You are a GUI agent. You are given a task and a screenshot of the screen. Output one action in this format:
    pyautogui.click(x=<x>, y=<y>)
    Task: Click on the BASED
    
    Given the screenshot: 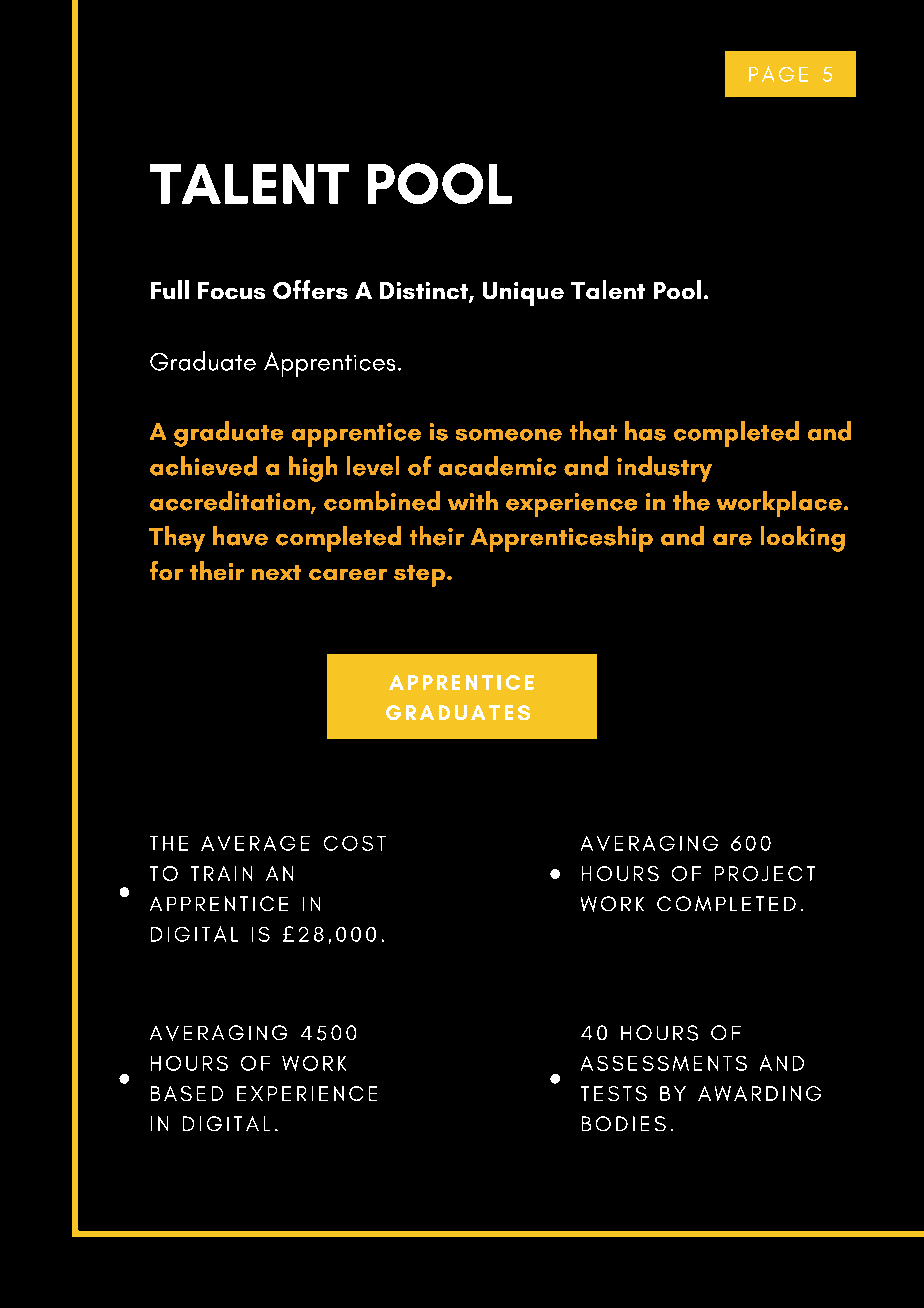 What is the action you would take?
    pyautogui.click(x=187, y=1093)
